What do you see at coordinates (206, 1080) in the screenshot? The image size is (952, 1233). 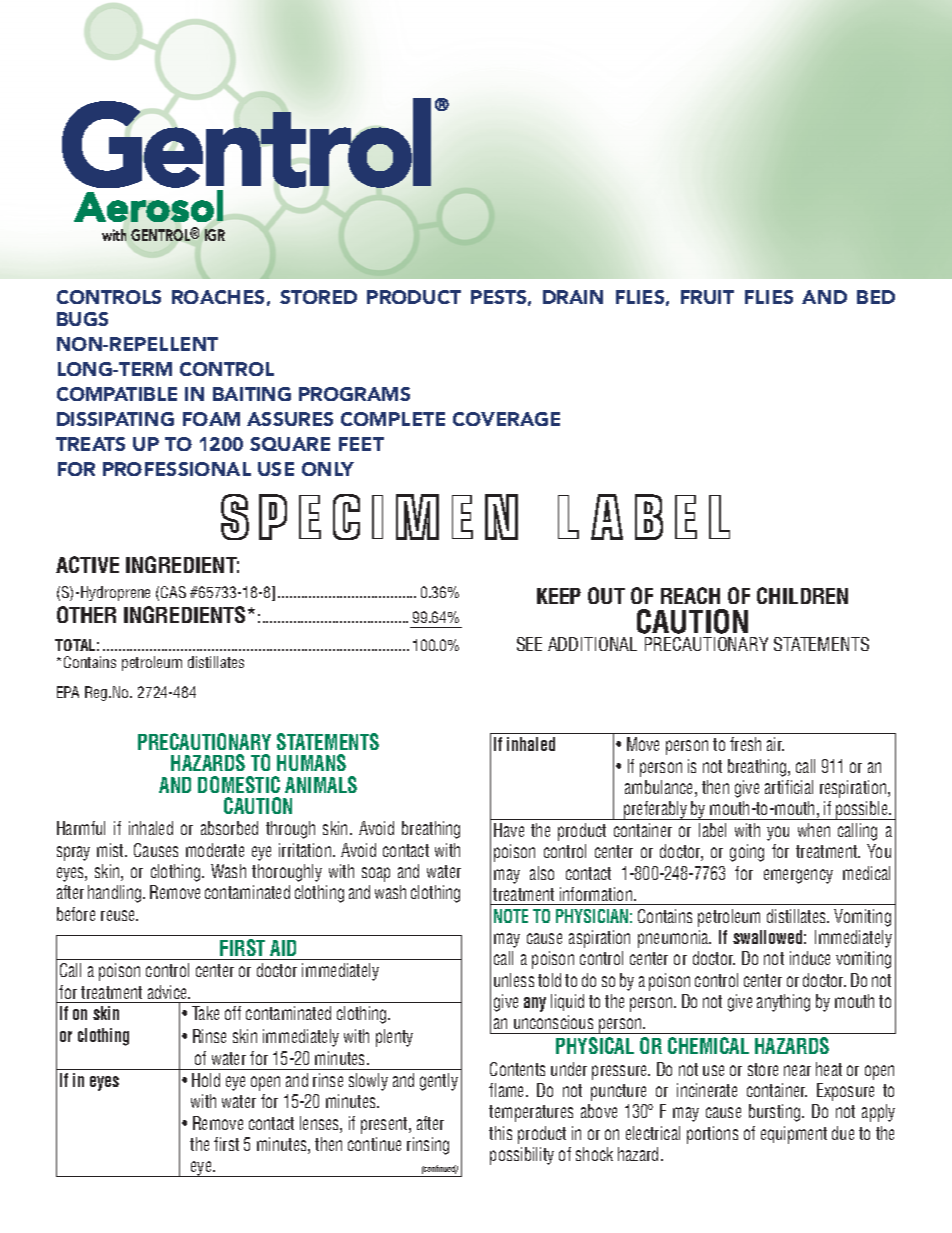 I see `Hold` at bounding box center [206, 1080].
